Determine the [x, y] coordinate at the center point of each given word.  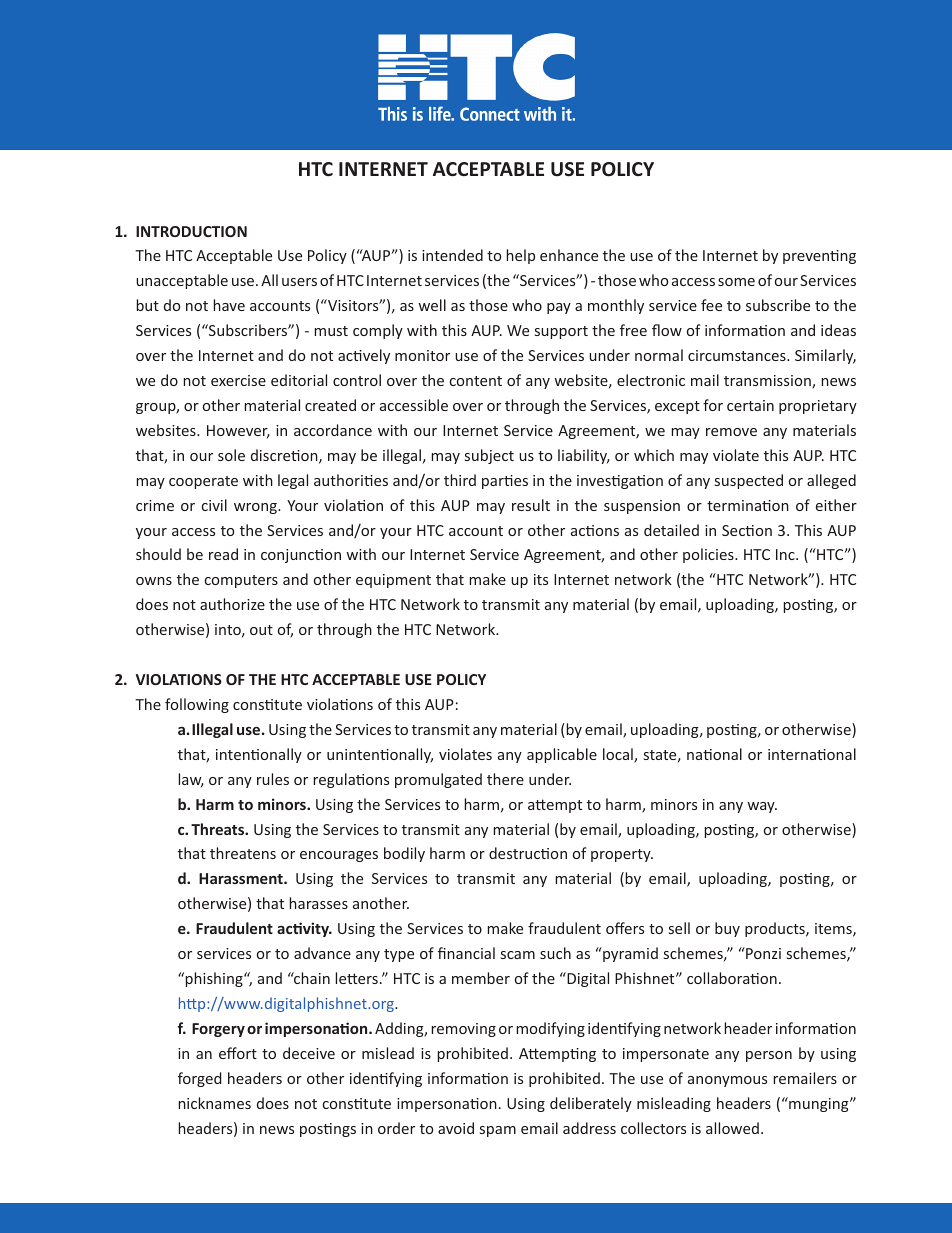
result [531, 505]
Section [747, 530]
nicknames [214, 1103]
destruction [528, 853]
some [736, 282]
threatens [243, 853]
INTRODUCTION [191, 231]
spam [498, 1131]
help [520, 256]
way [762, 807]
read [223, 554]
